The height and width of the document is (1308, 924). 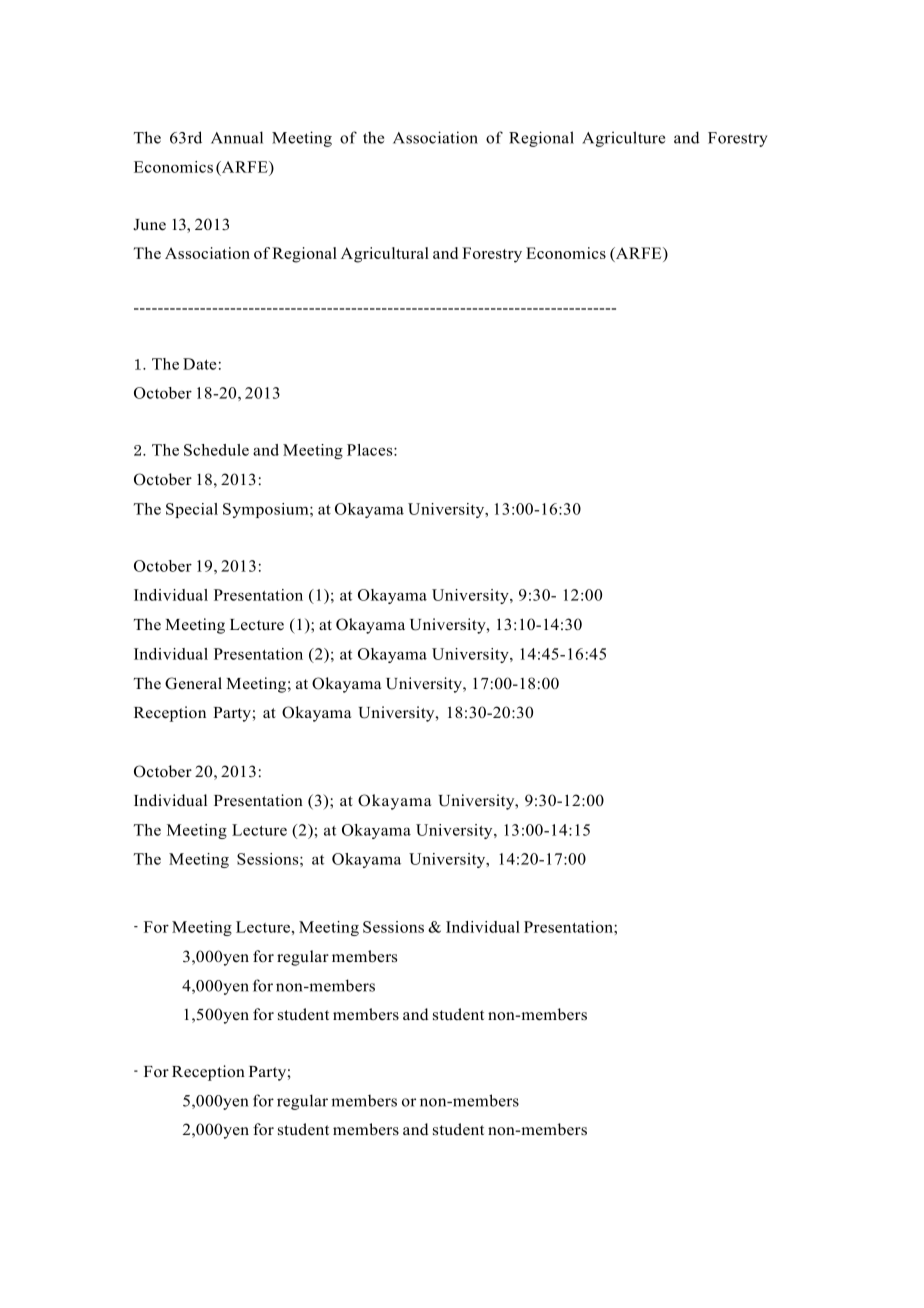 What do you see at coordinates (237, 137) in the document?
I see `Annual` at bounding box center [237, 137].
